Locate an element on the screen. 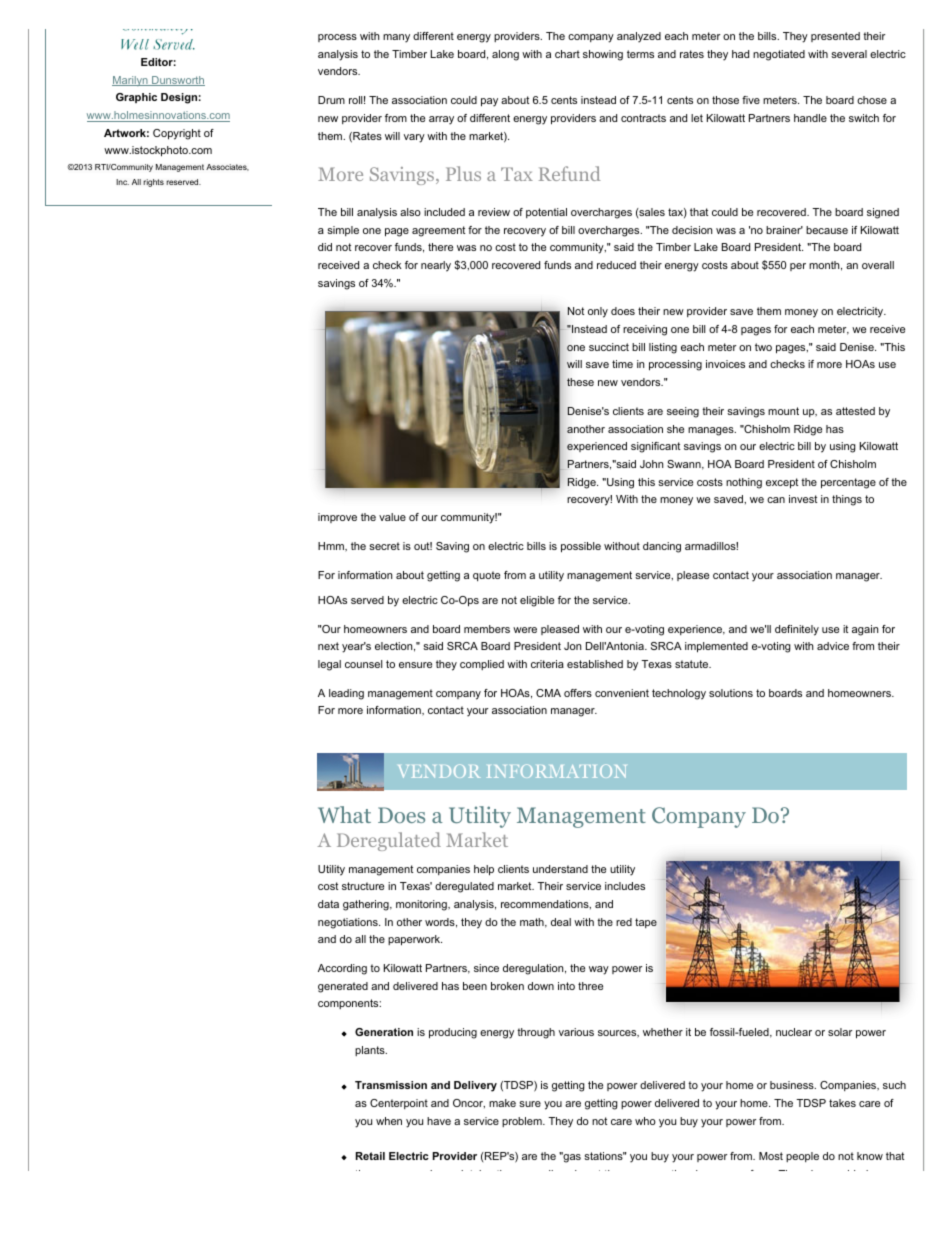  along is located at coordinates (505, 55).
